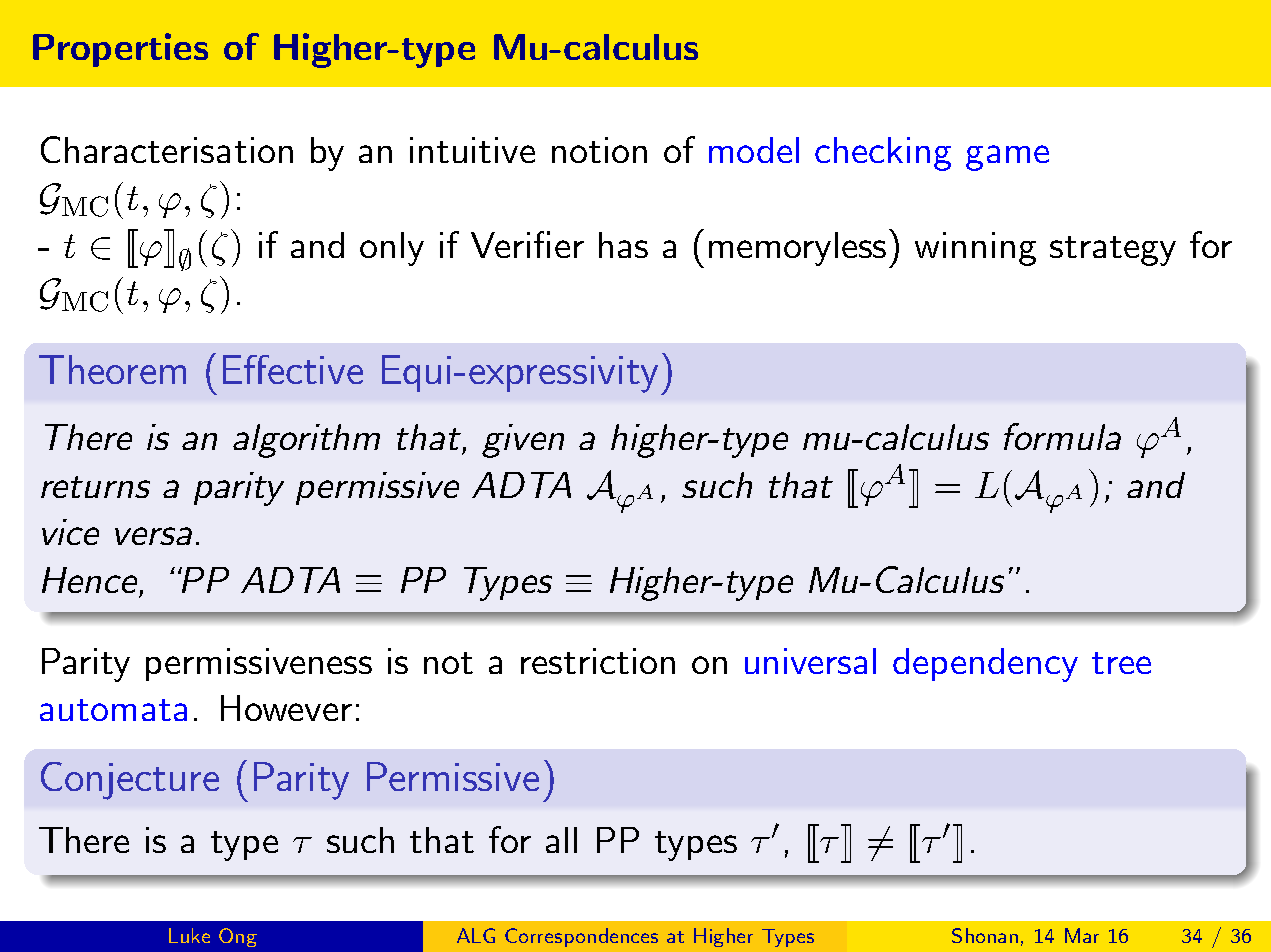 This image has height=952, width=1271. I want to click on restriction, so click(598, 661).
